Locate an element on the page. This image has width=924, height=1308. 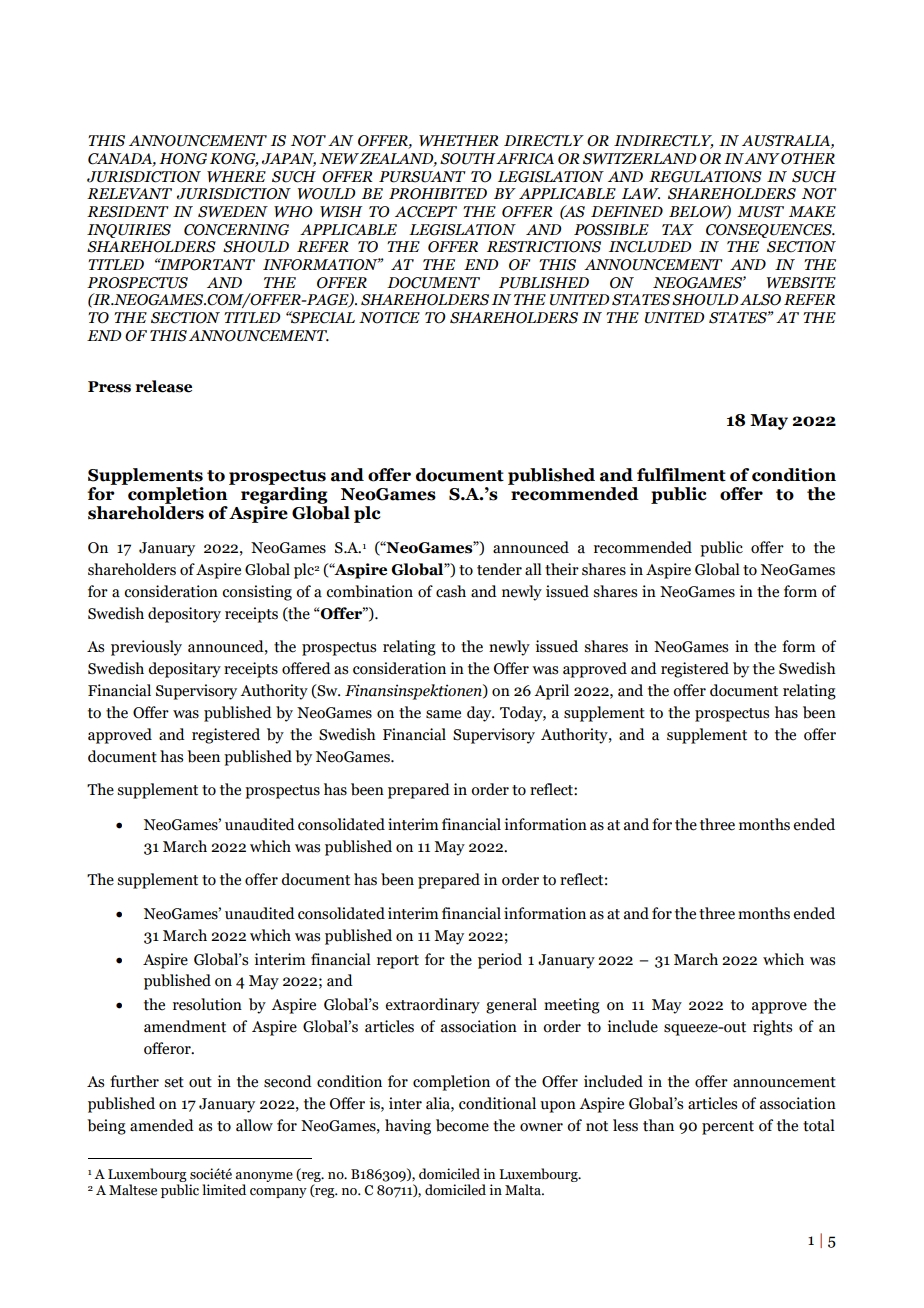
HONG is located at coordinates (183, 159).
